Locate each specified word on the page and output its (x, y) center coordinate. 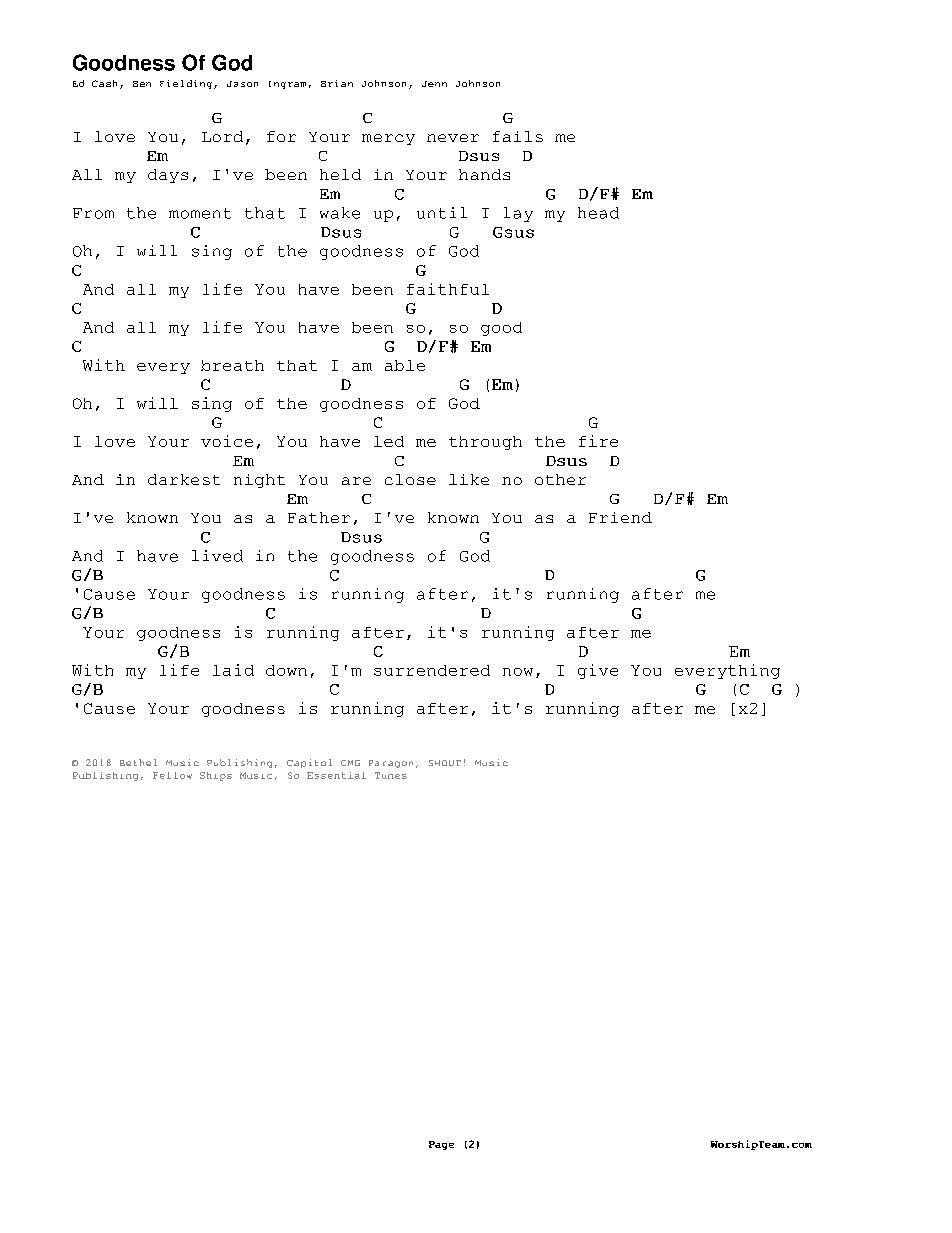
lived (217, 556)
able (405, 365)
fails (518, 136)
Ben (142, 84)
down (286, 670)
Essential (336, 775)
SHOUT (445, 763)
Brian (337, 83)
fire (598, 441)
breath (232, 365)
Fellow (172, 775)
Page (441, 1145)
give (598, 671)
